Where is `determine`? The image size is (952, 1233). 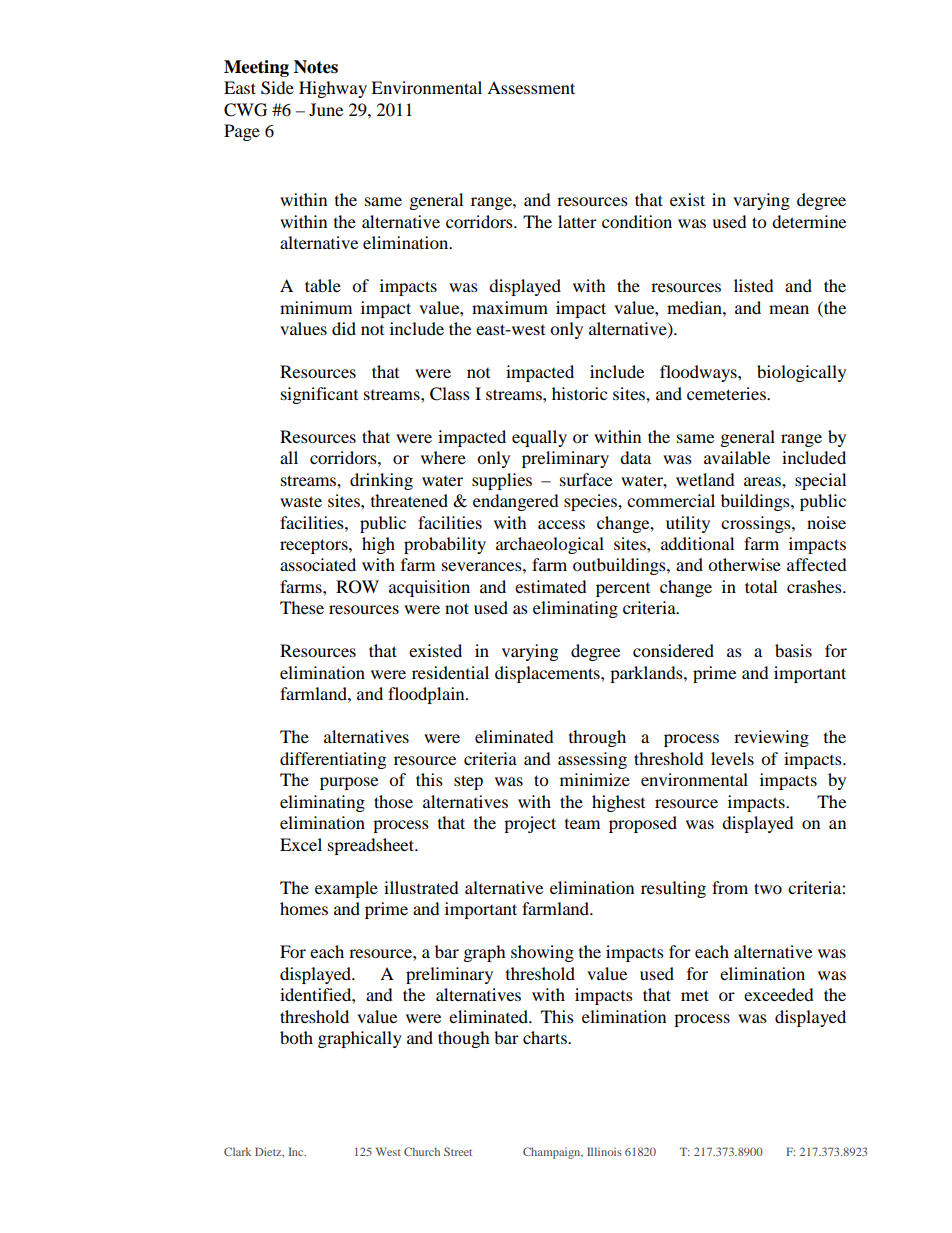 determine is located at coordinates (809, 221).
